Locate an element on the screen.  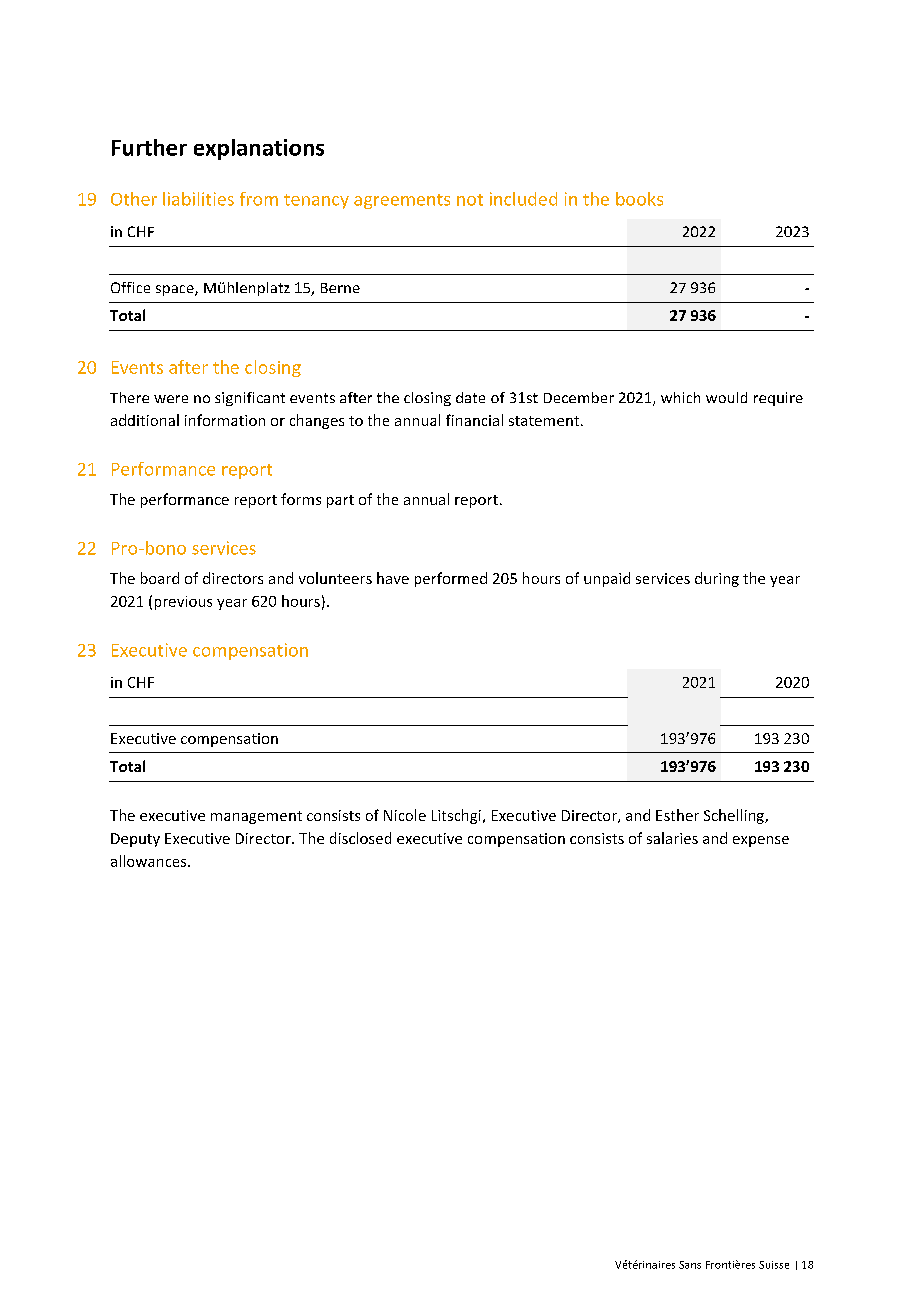
liabilities is located at coordinates (198, 199).
